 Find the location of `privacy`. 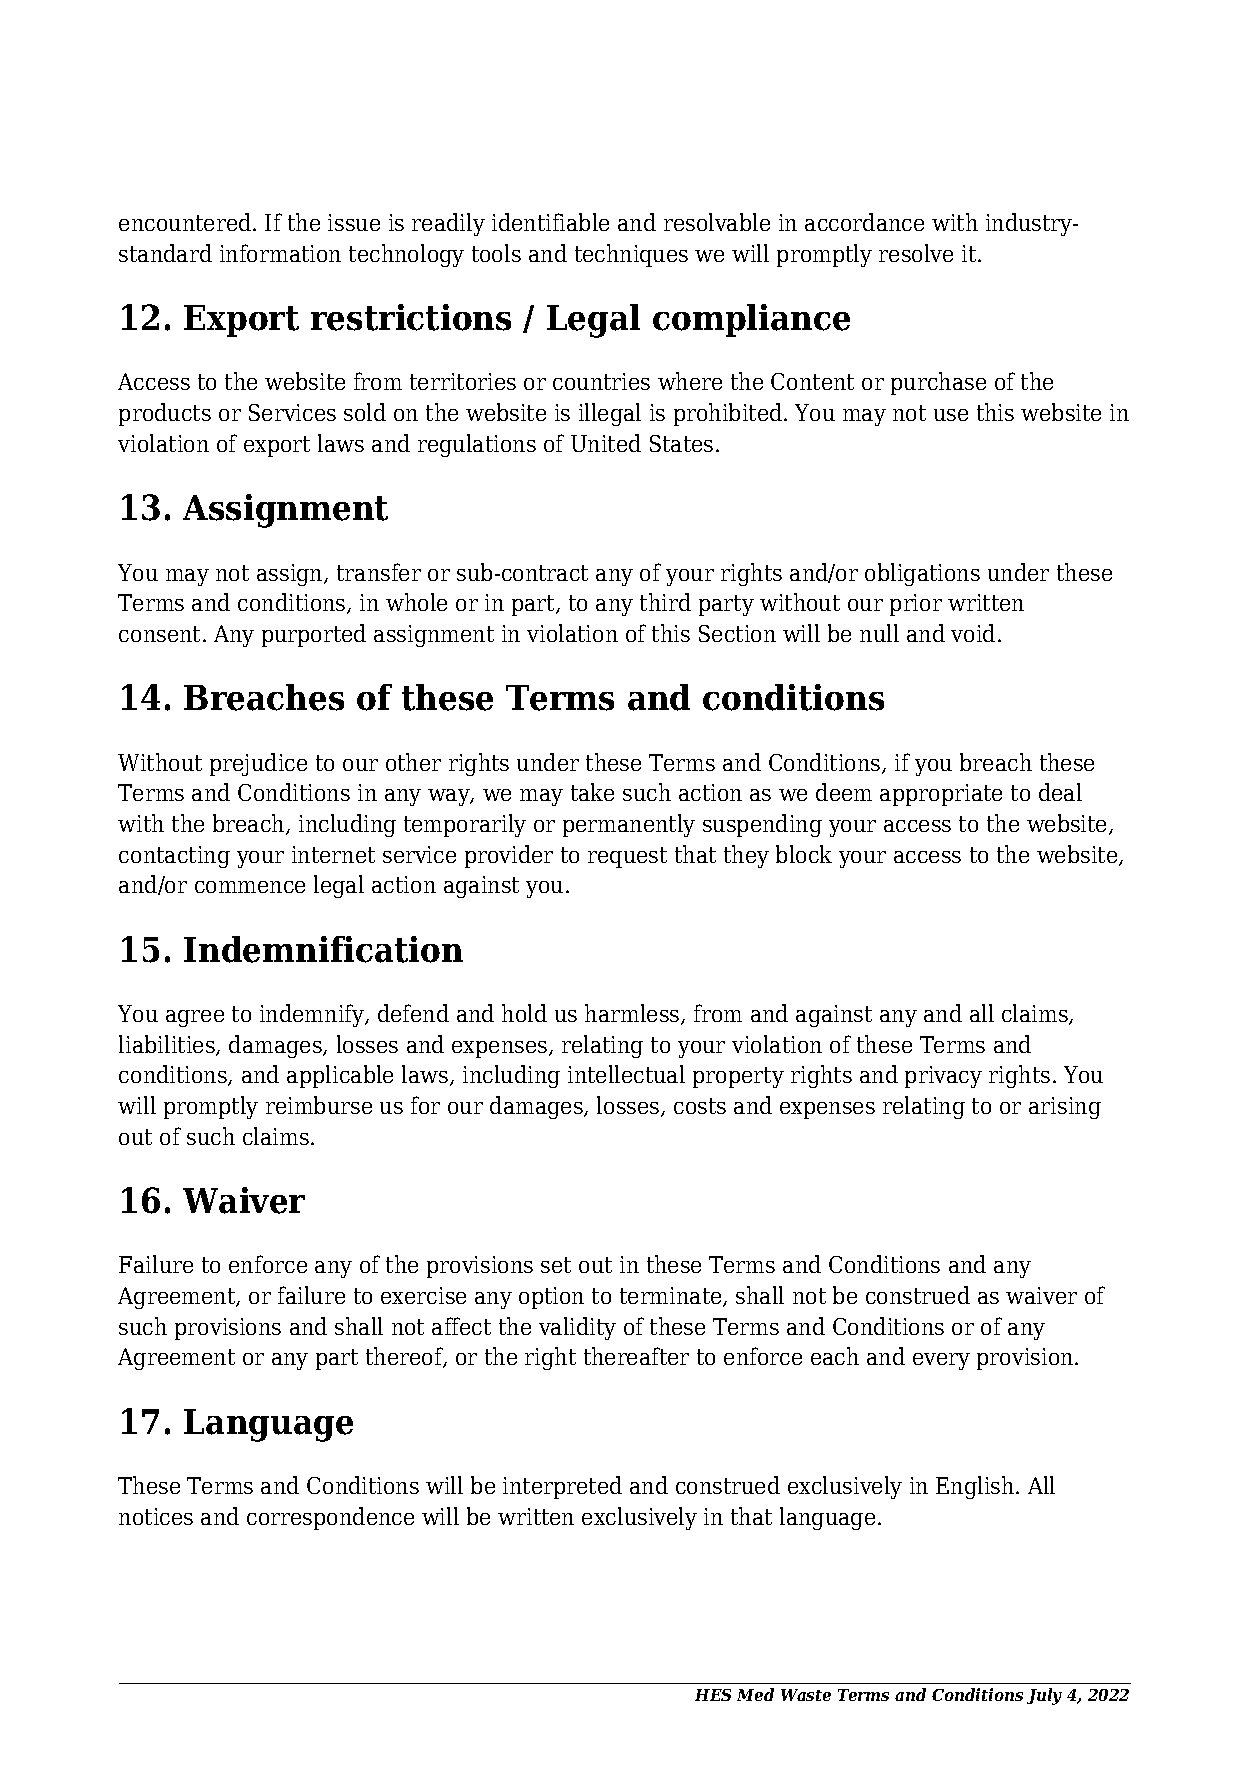

privacy is located at coordinates (943, 1077).
